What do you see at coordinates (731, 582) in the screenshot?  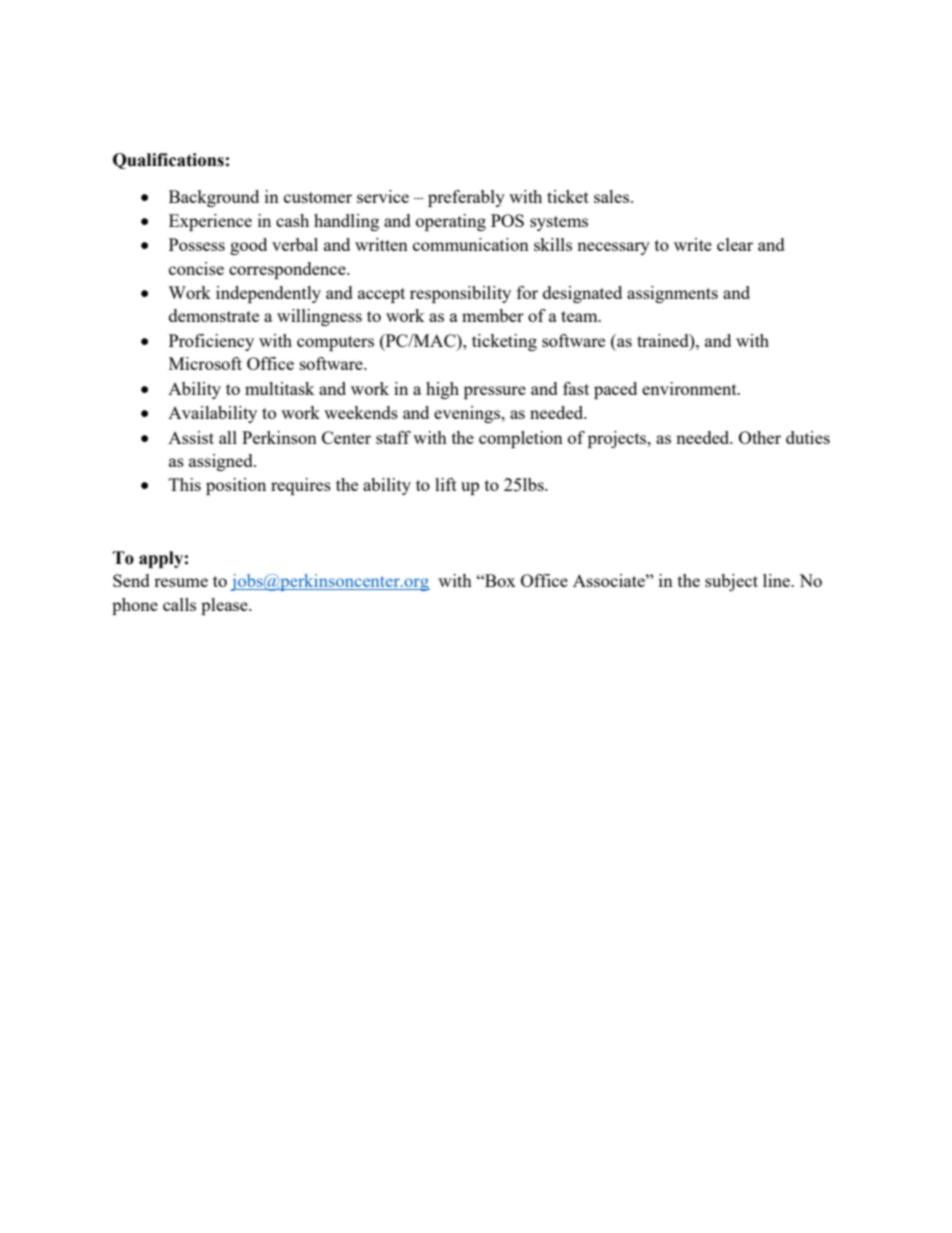 I see `subject` at bounding box center [731, 582].
